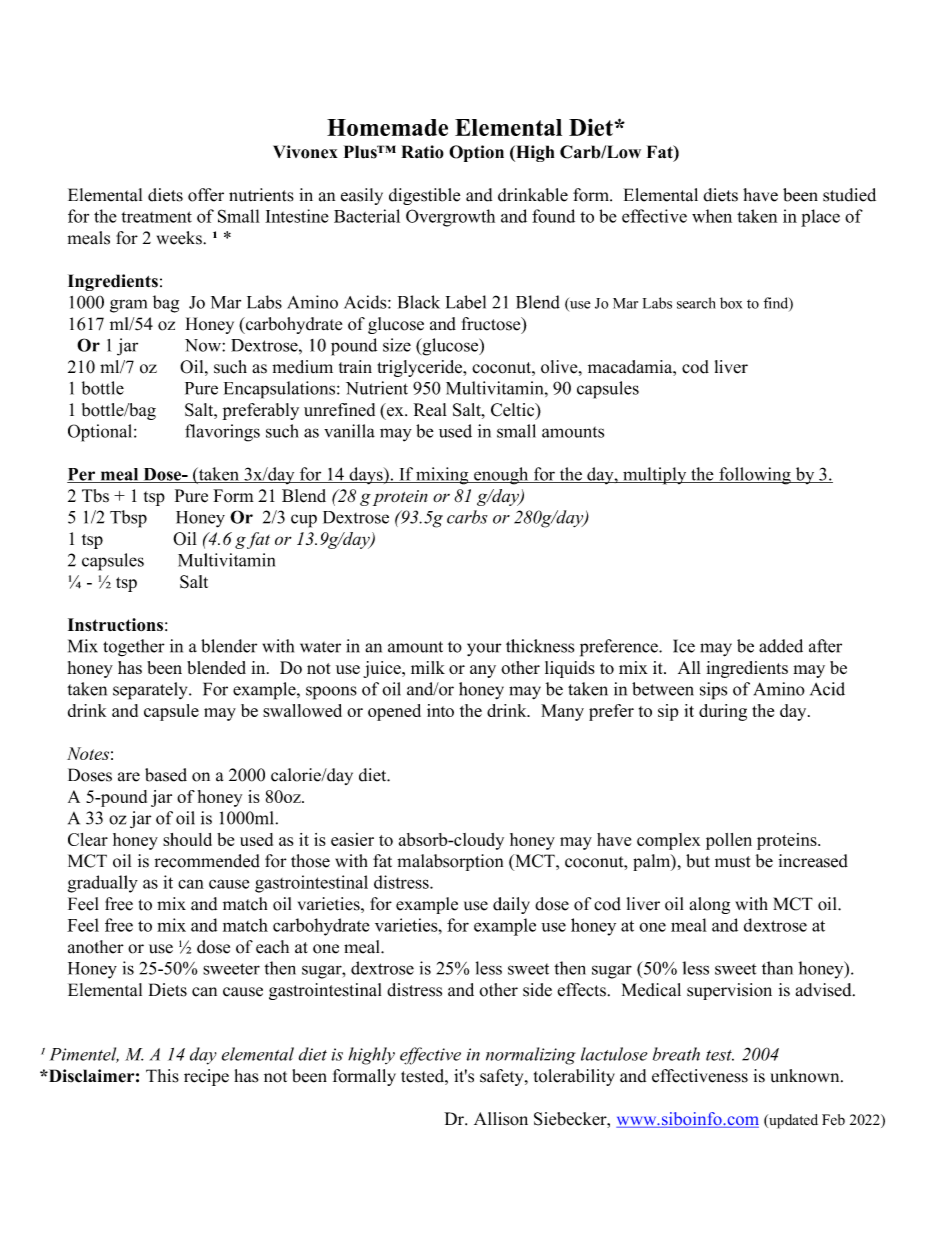 The image size is (952, 1233). What do you see at coordinates (187, 839) in the page?
I see `should` at bounding box center [187, 839].
